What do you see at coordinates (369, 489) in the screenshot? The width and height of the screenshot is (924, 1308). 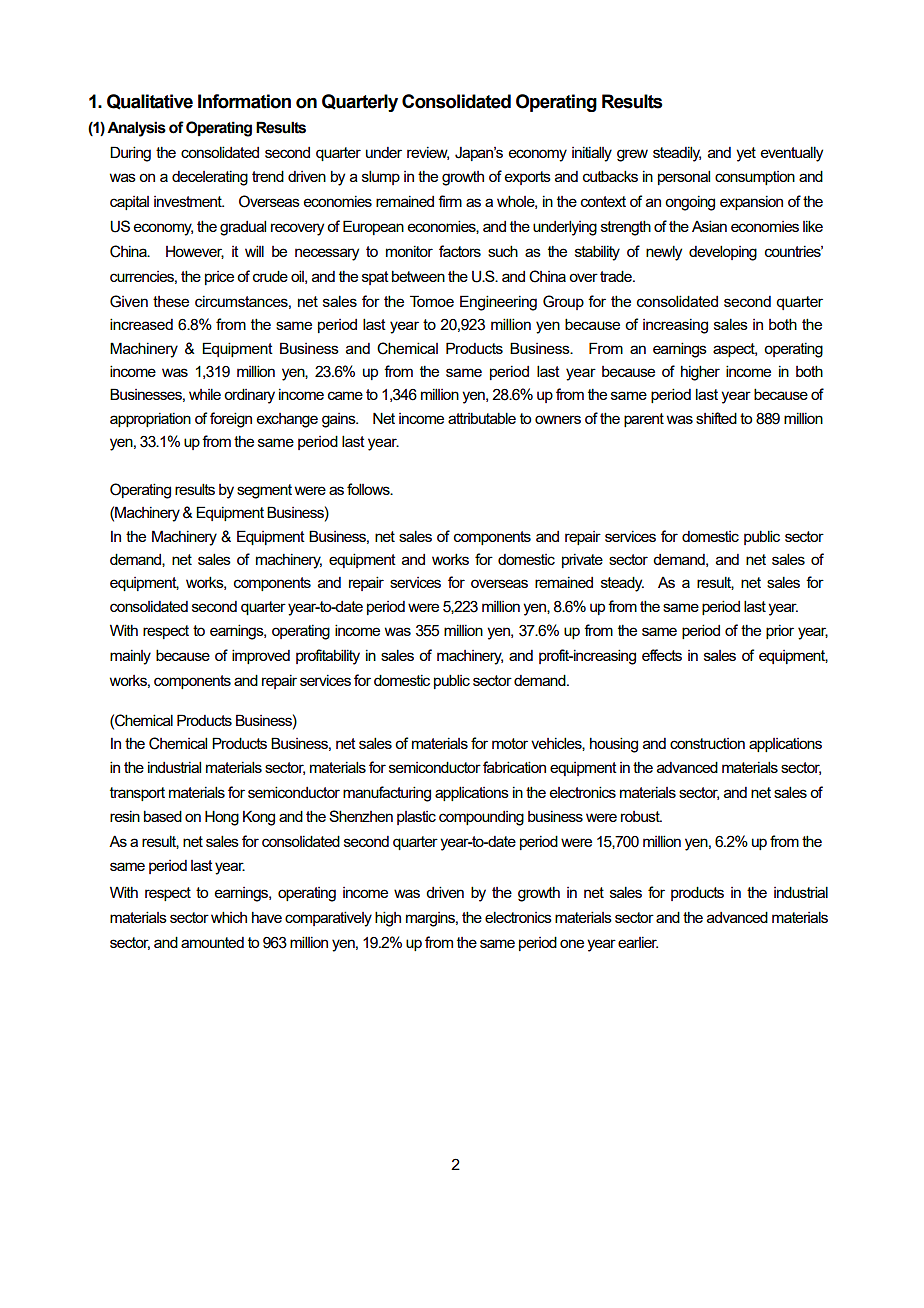 I see `follows` at bounding box center [369, 489].
